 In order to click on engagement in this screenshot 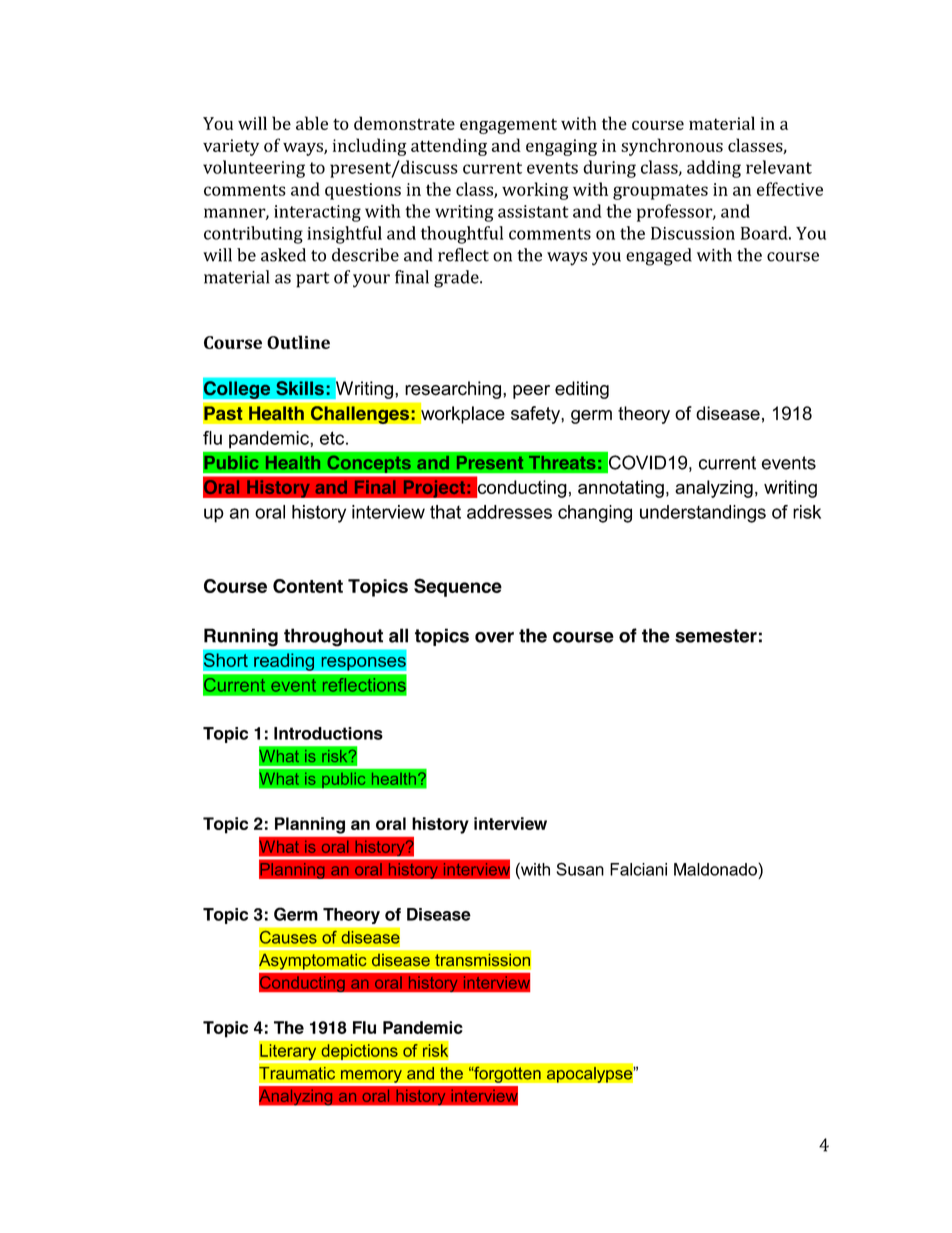, I will do `click(508, 126)`.
